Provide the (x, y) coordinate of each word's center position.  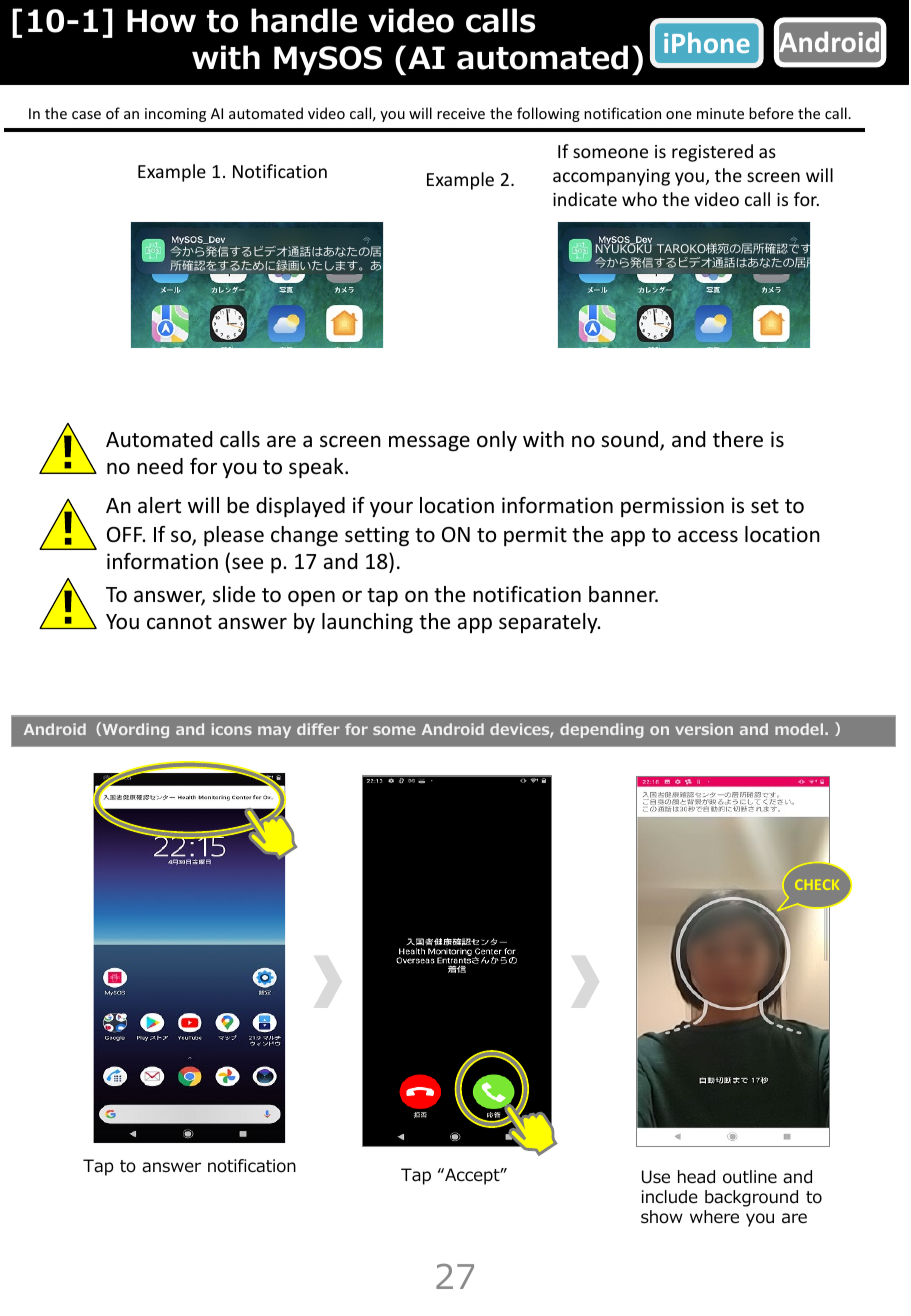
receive (461, 113)
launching (367, 623)
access (708, 536)
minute (720, 113)
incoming (175, 115)
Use (656, 1177)
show (662, 1217)
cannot (179, 622)
